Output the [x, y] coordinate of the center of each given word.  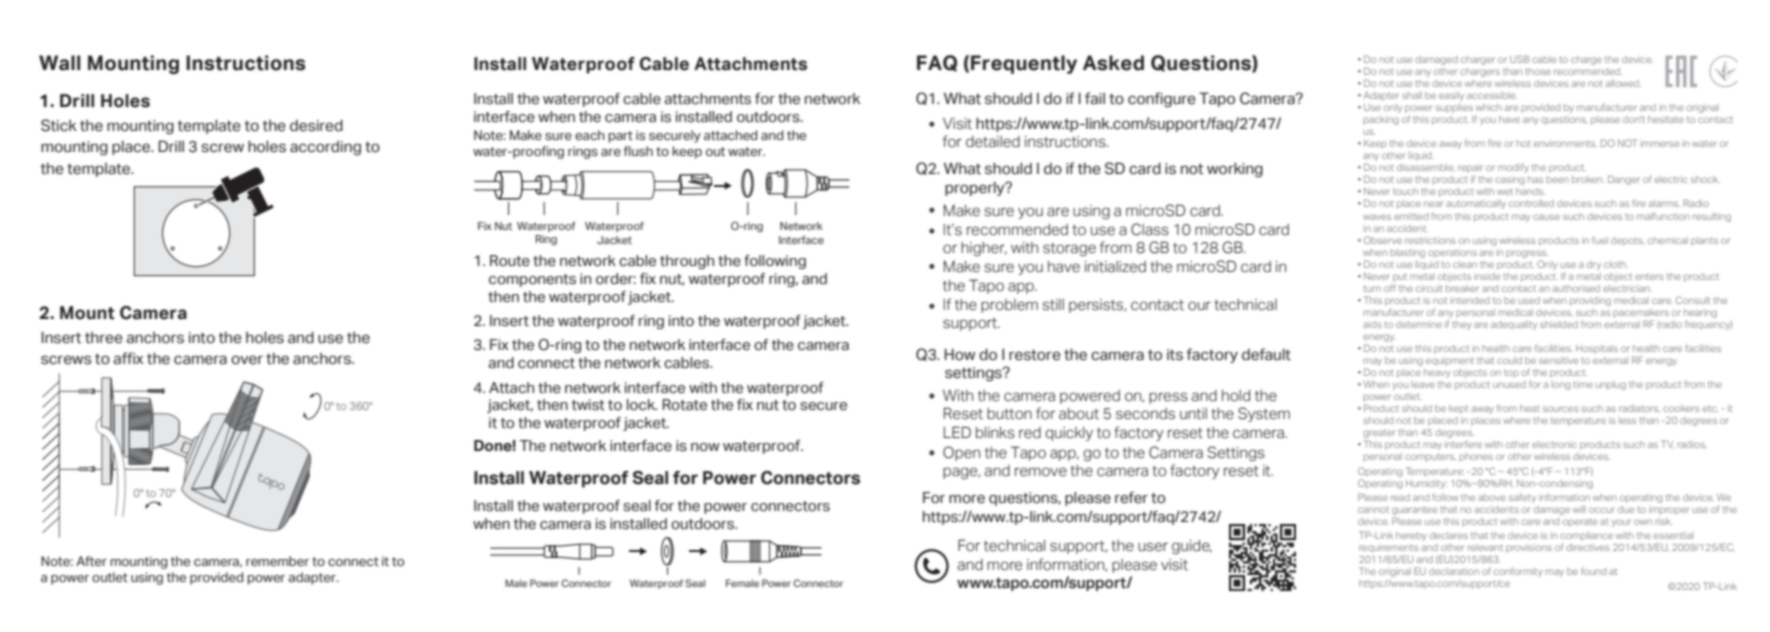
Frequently [1024, 64]
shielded [1559, 324]
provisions [1529, 548]
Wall [59, 63]
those [1538, 71]
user [1153, 547]
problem [1009, 306]
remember [277, 561]
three [104, 338]
